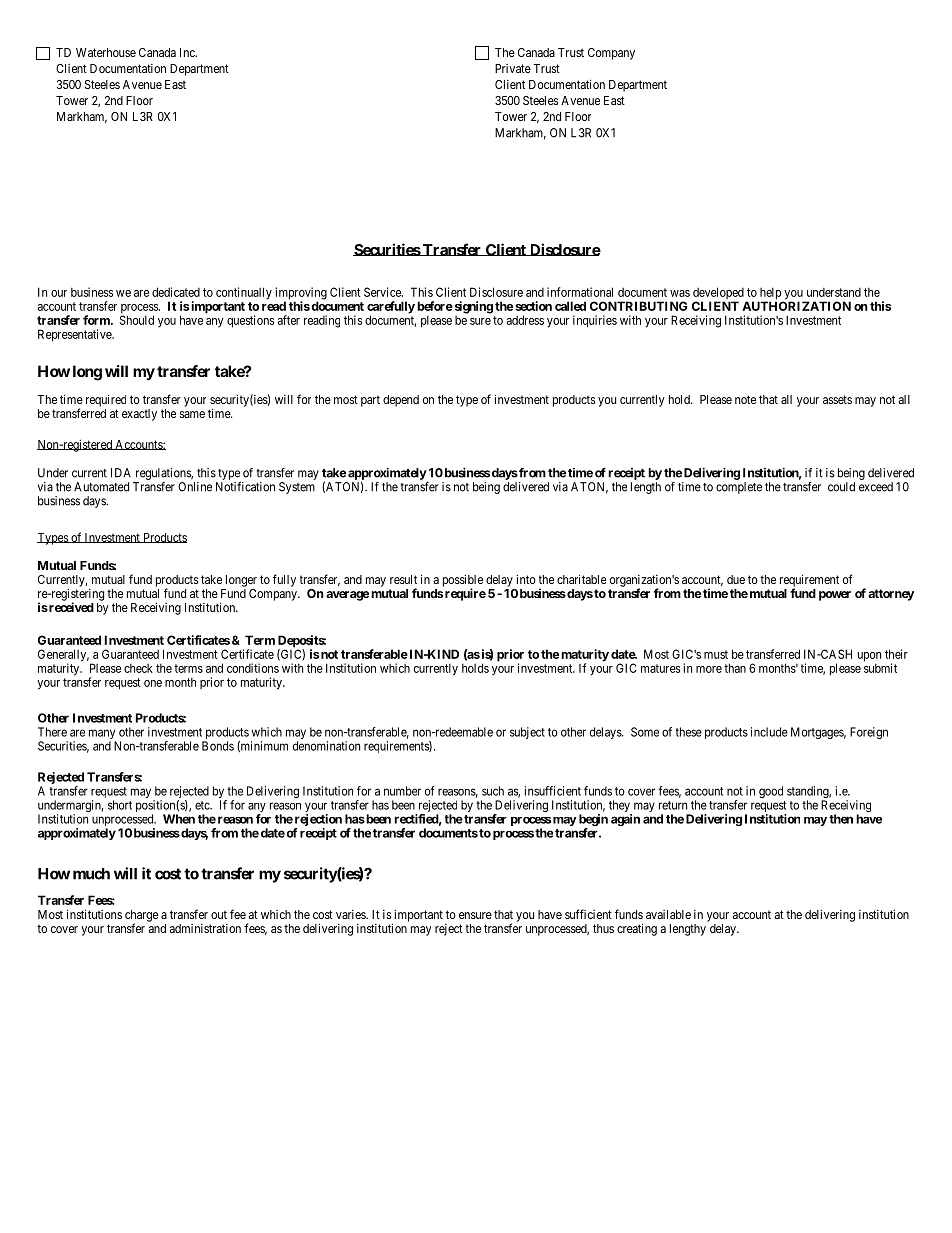 This screenshot has height=1233, width=952. I want to click on Should, so click(137, 320).
